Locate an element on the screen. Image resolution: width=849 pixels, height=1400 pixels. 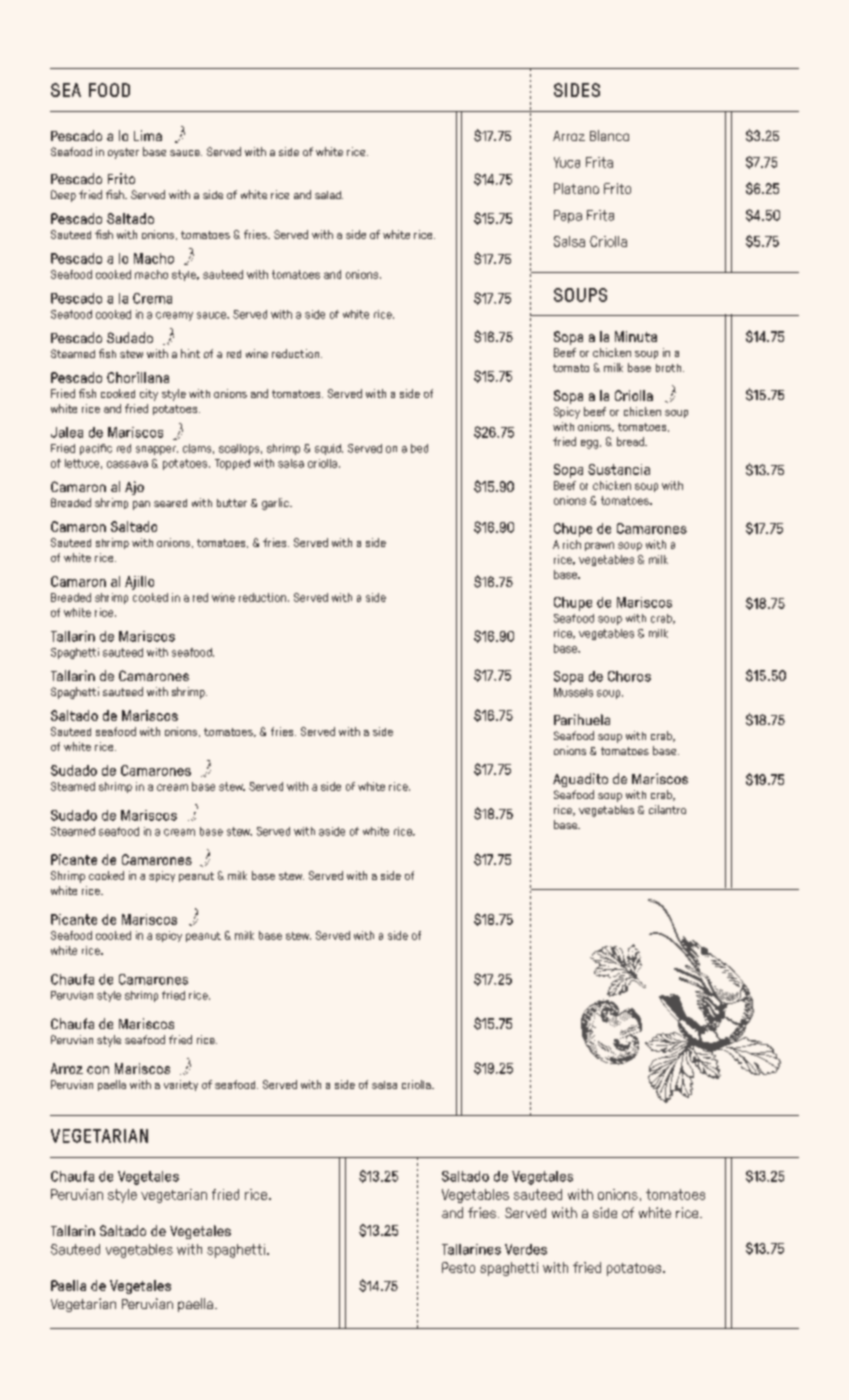
pan is located at coordinates (141, 505).
